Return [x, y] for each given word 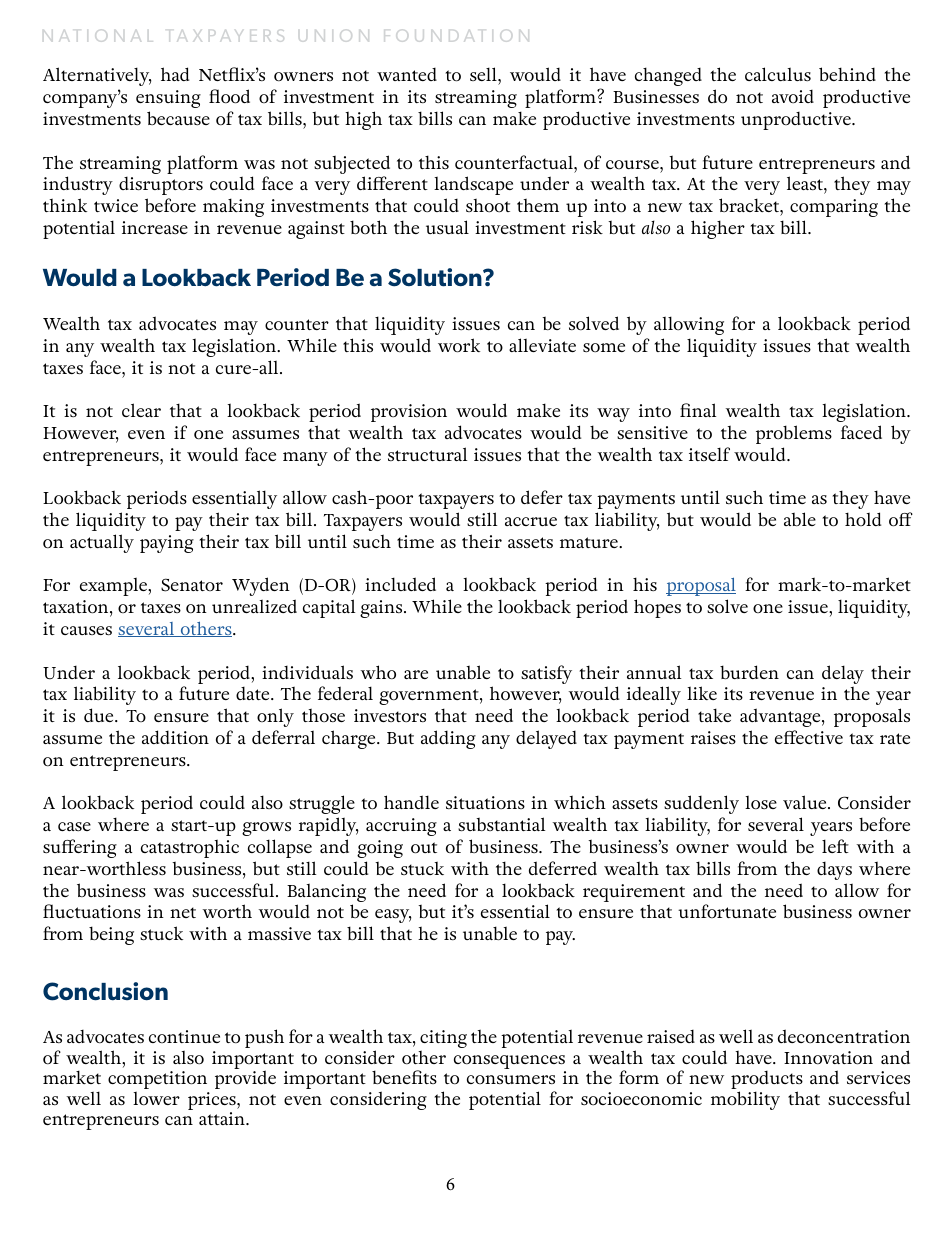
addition [175, 737]
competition [157, 1081]
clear [141, 410]
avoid [793, 97]
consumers [511, 1079]
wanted [407, 74]
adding [448, 739]
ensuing [168, 99]
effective [809, 737]
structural [427, 454]
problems [794, 434]
